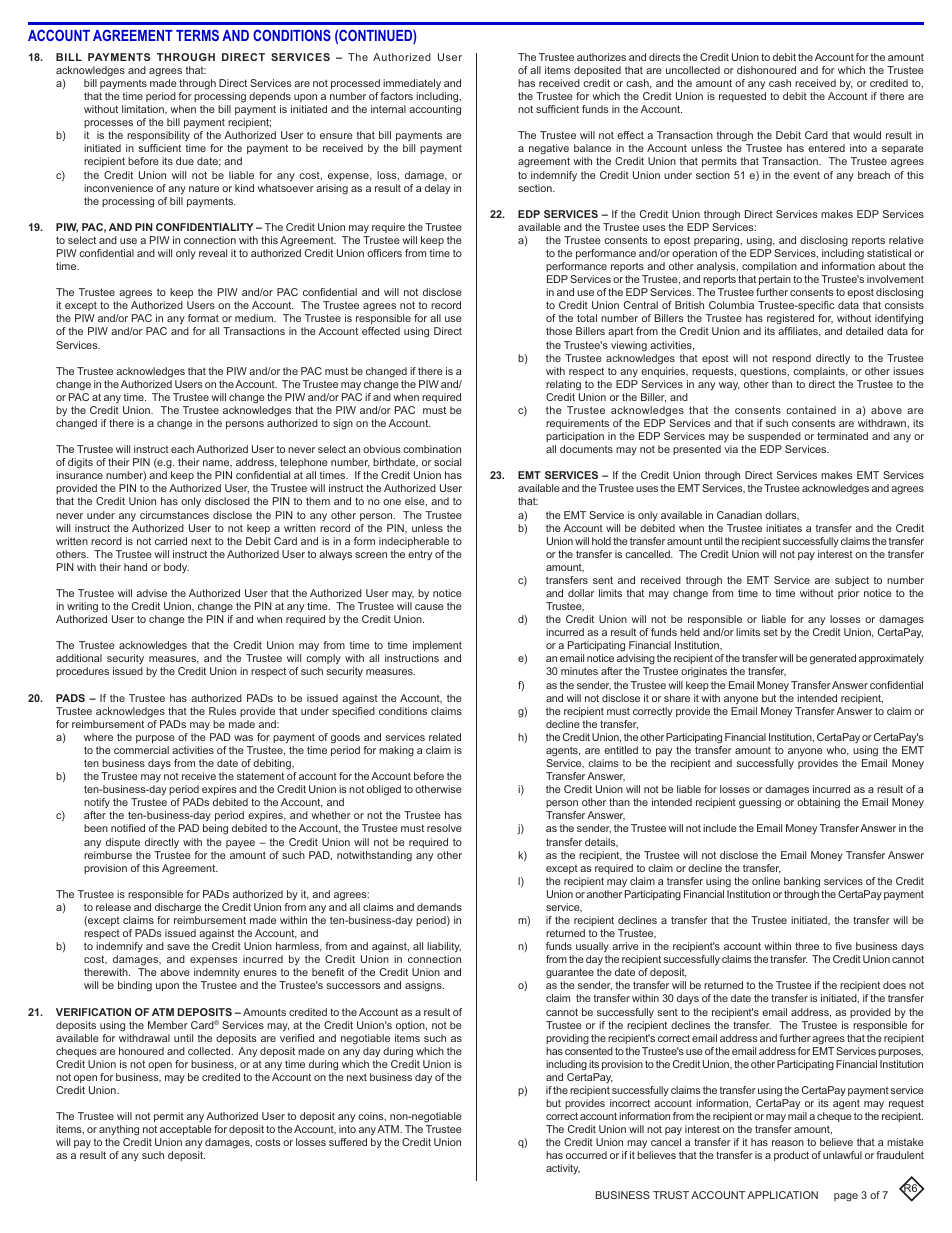 Image resolution: width=952 pixels, height=1233 pixels. I want to click on would, so click(867, 135).
